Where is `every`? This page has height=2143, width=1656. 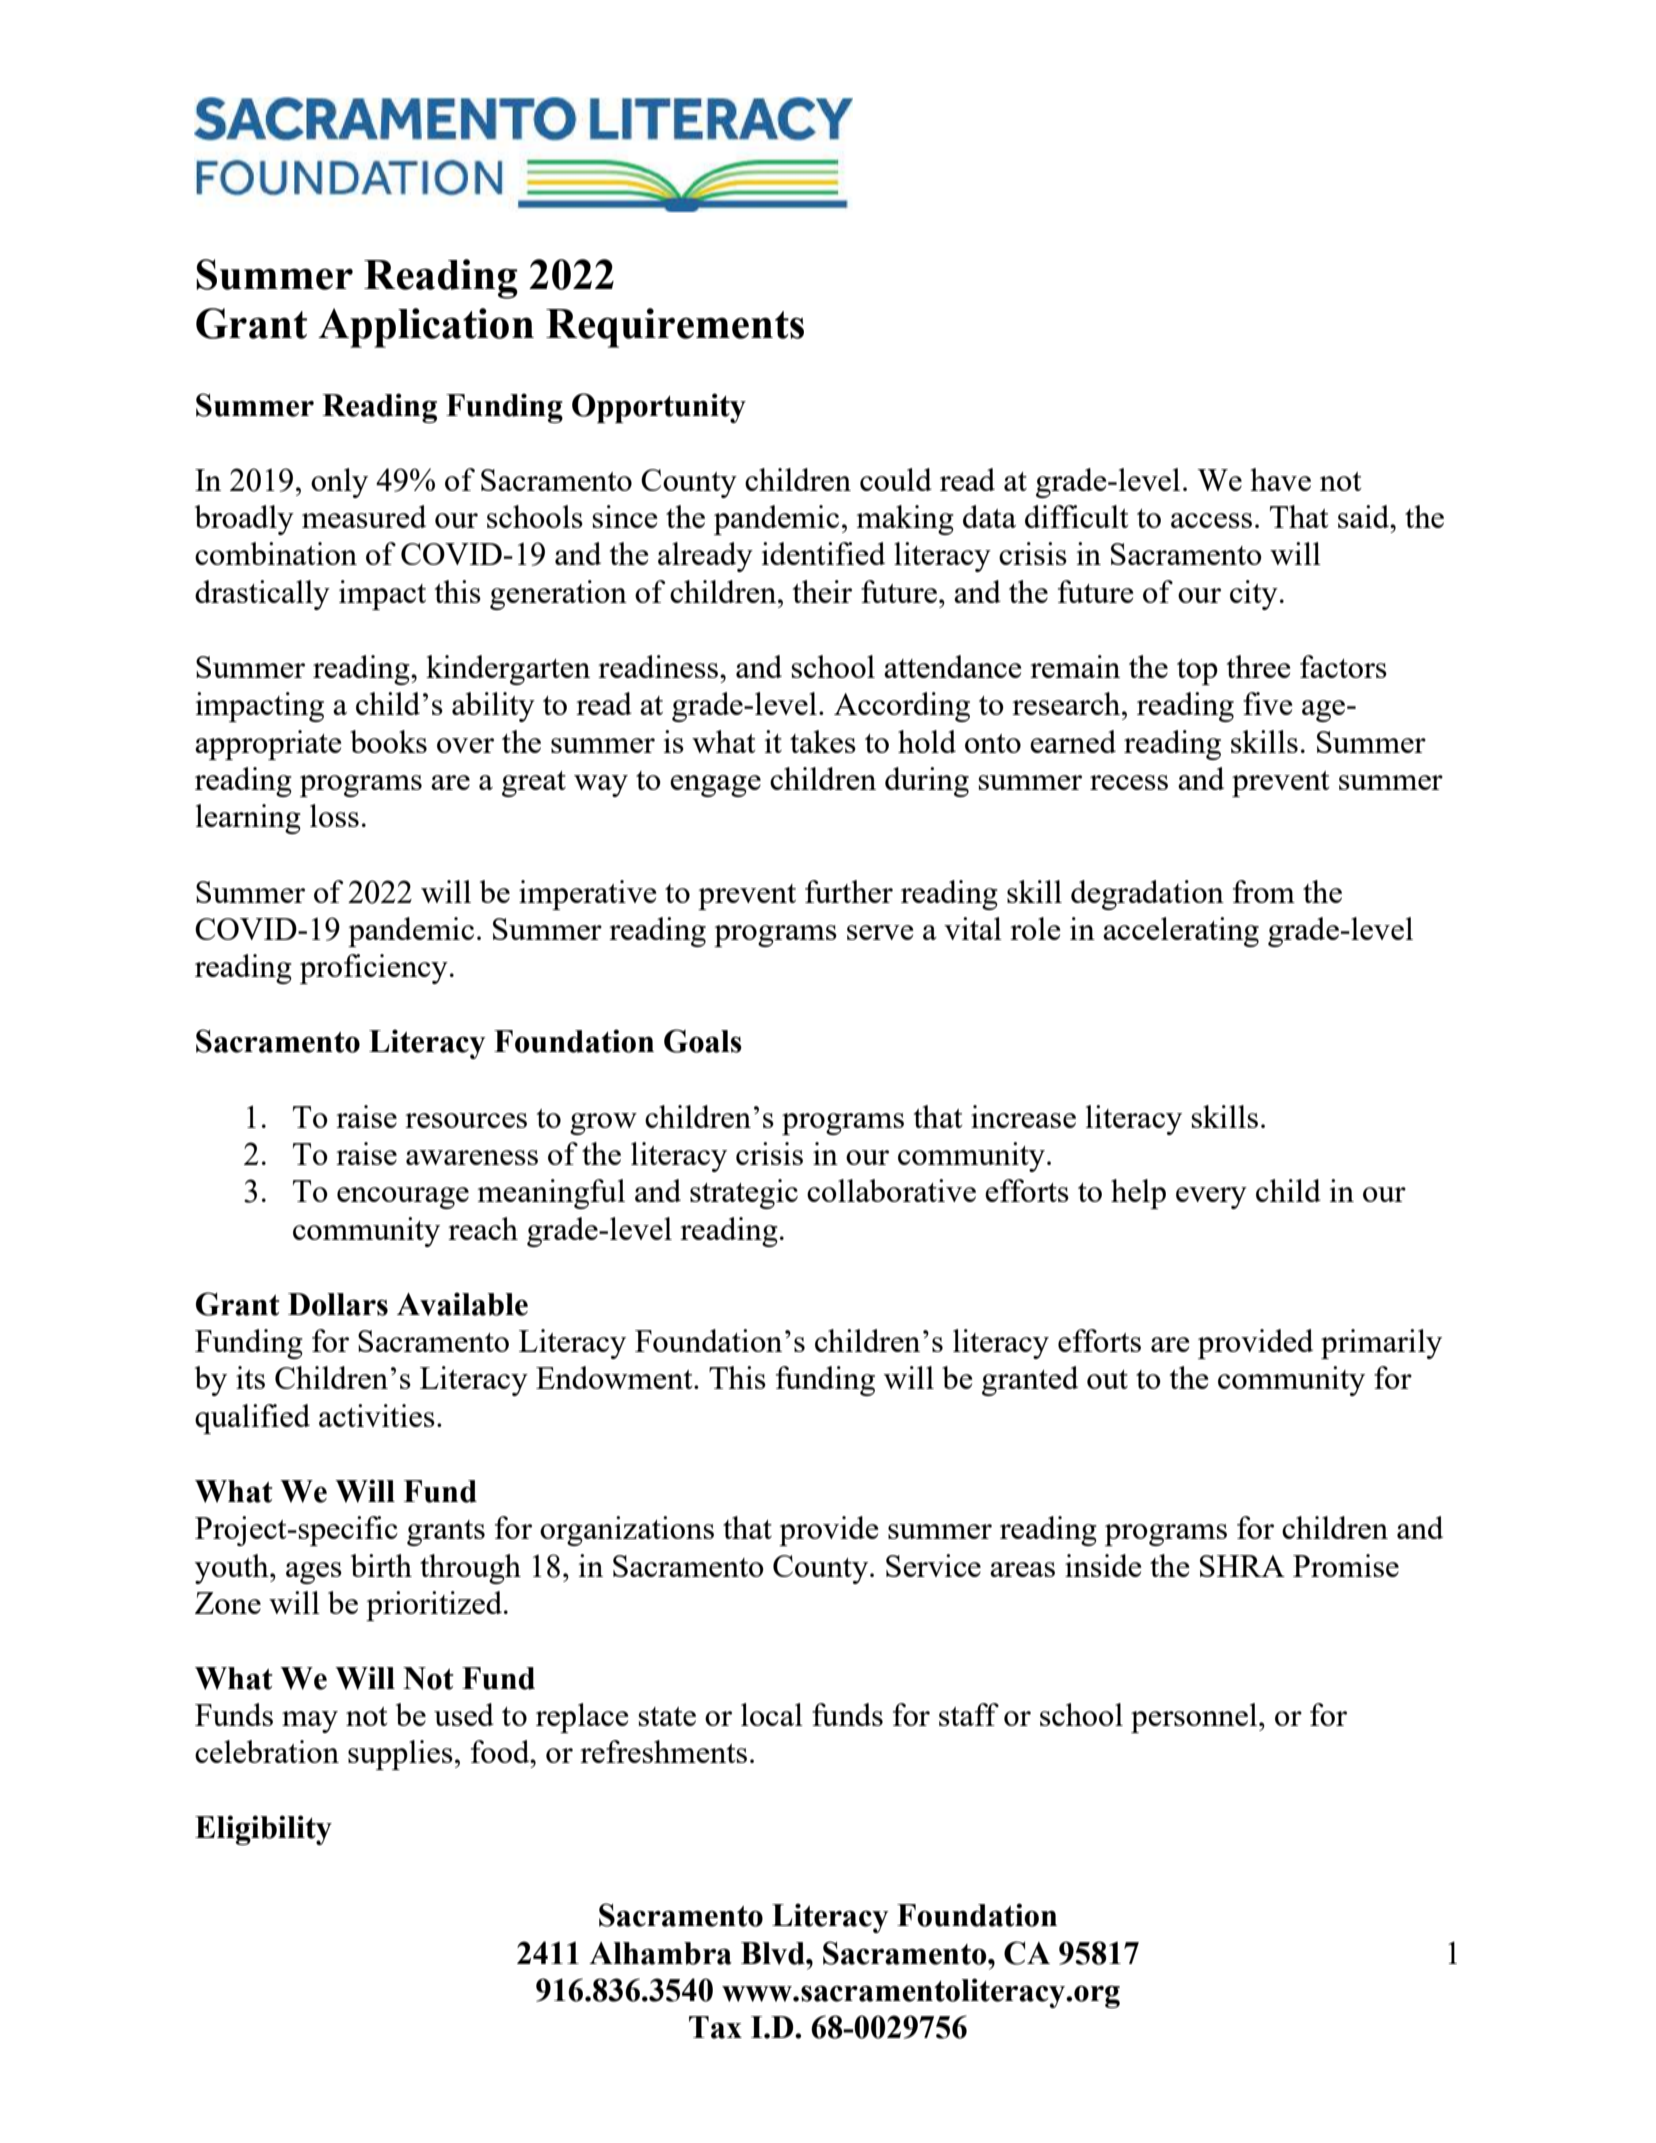
every is located at coordinates (1211, 1198).
